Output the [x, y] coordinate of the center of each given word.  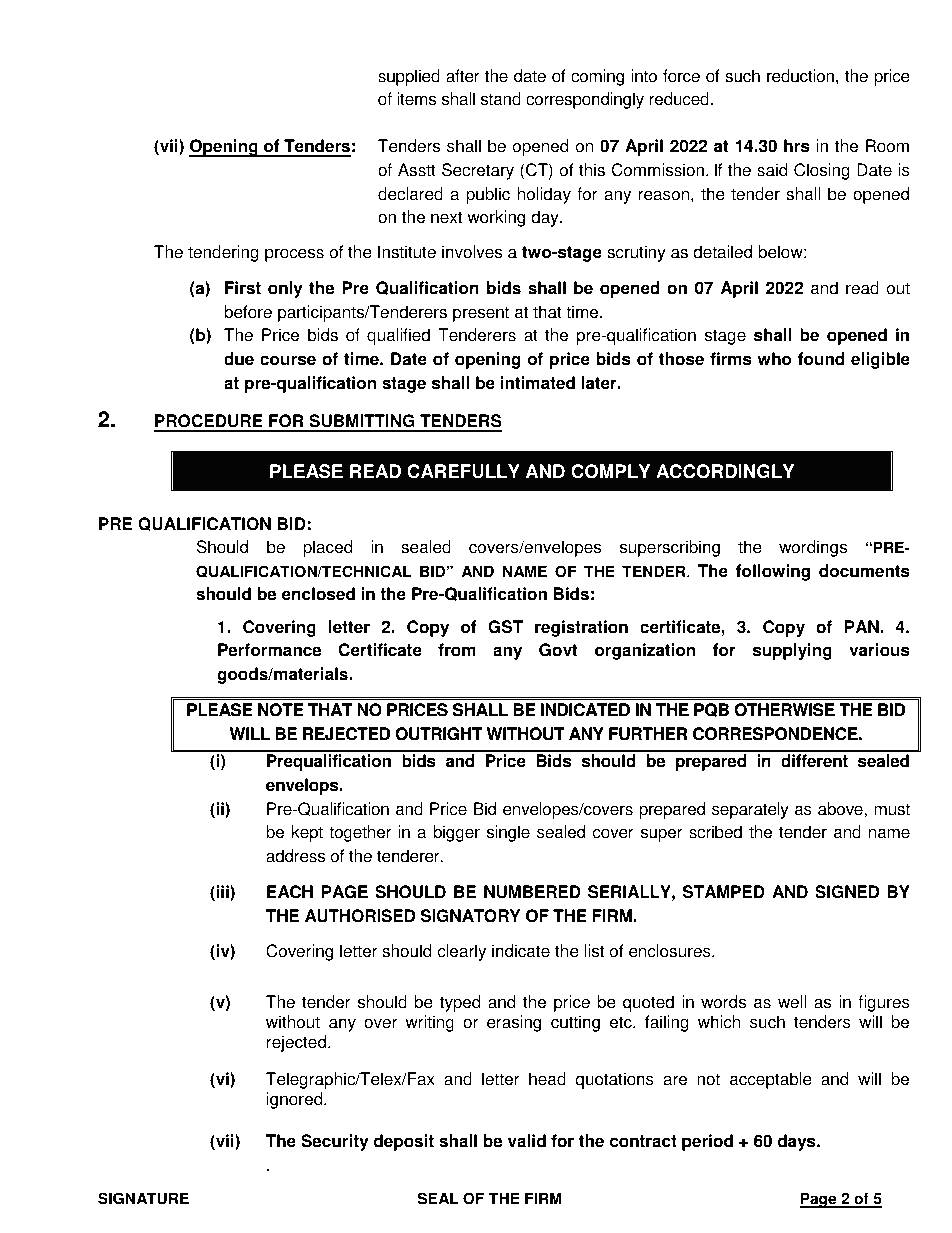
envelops [303, 786]
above [841, 809]
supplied [409, 77]
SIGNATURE [143, 1198]
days [797, 1142]
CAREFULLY [463, 471]
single [508, 833]
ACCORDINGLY [725, 471]
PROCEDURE [209, 422]
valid [527, 1141]
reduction [800, 76]
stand [501, 99]
